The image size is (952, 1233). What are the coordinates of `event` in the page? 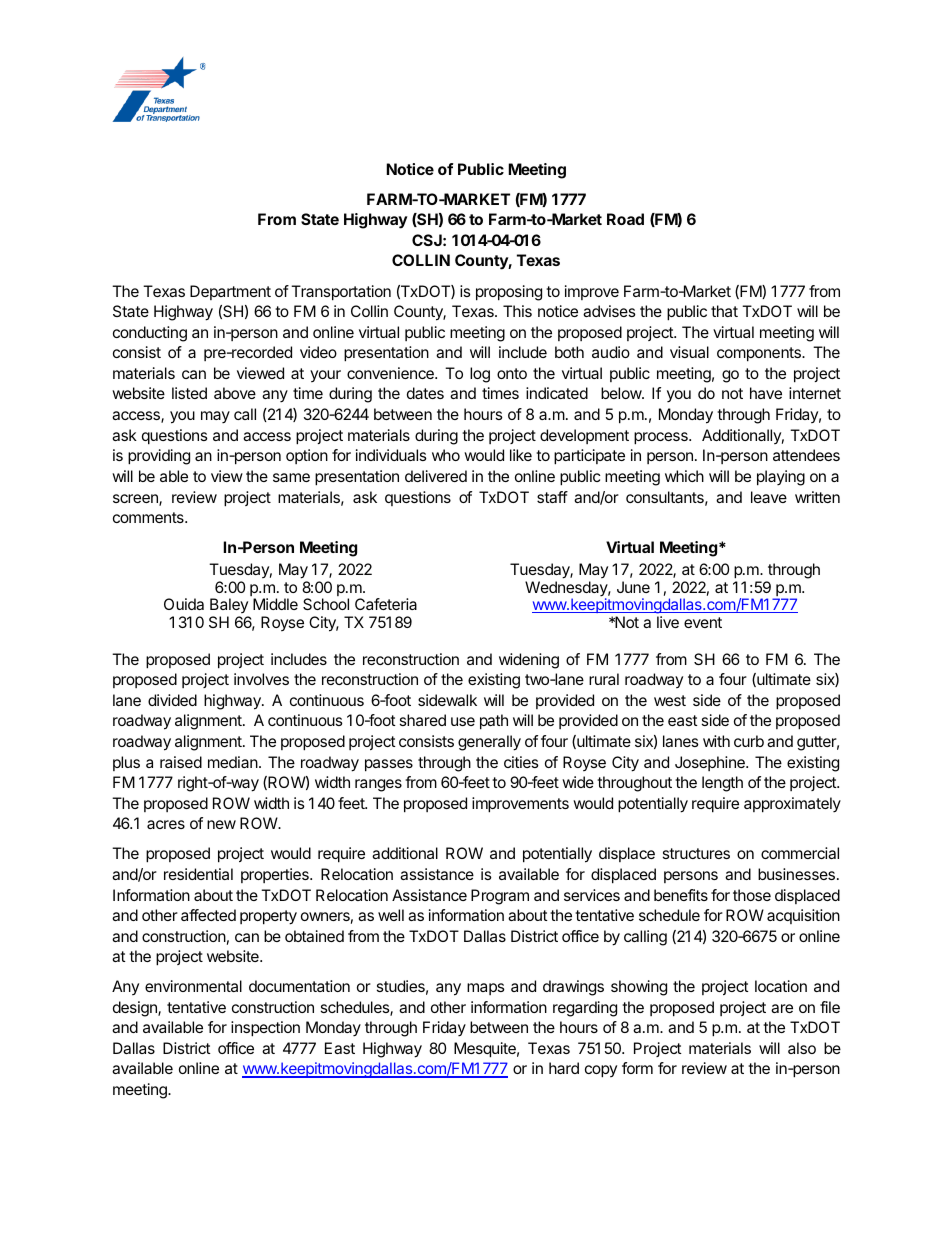 It's located at (703, 622).
